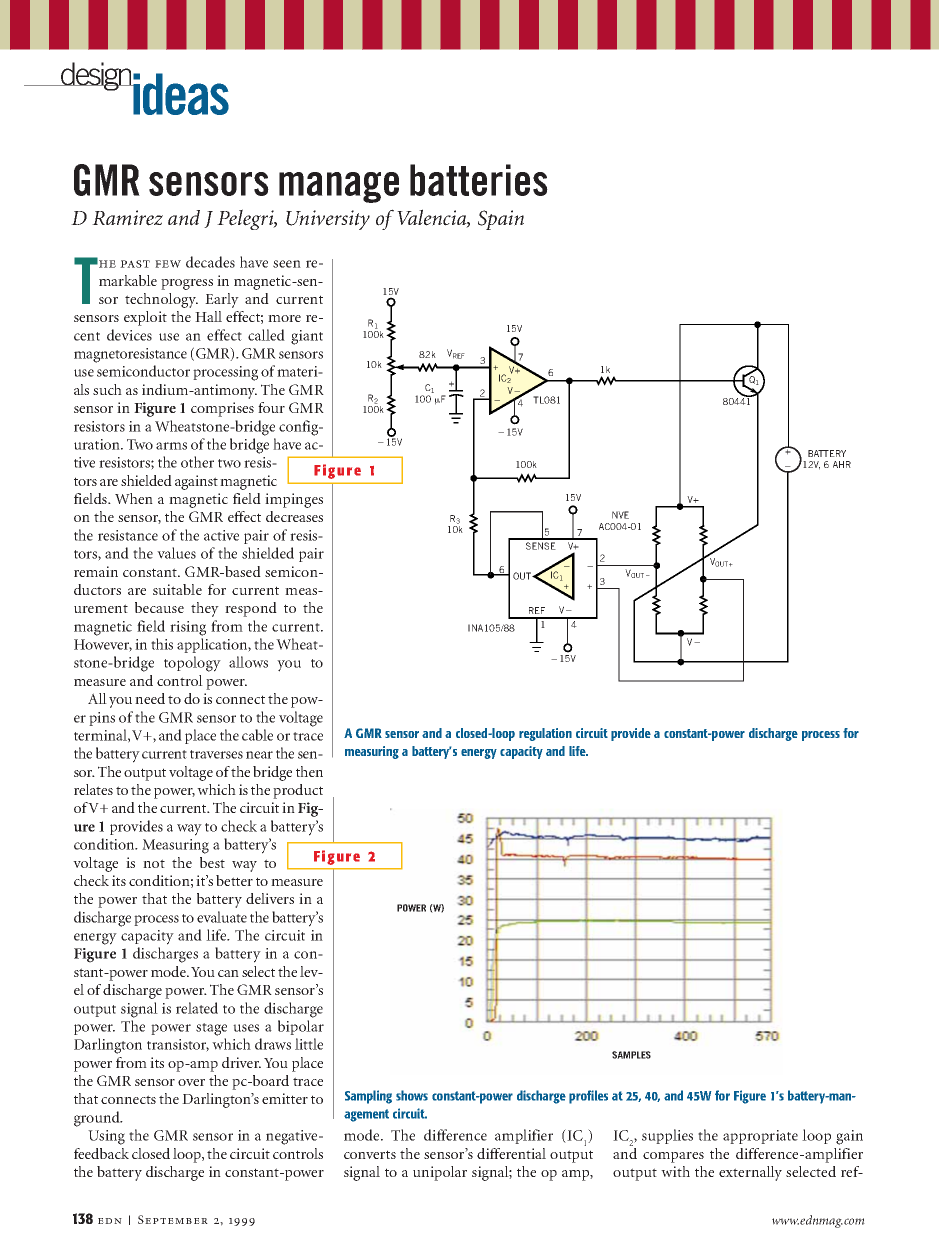  What do you see at coordinates (173, 1219) in the screenshot?
I see `September` at bounding box center [173, 1219].
